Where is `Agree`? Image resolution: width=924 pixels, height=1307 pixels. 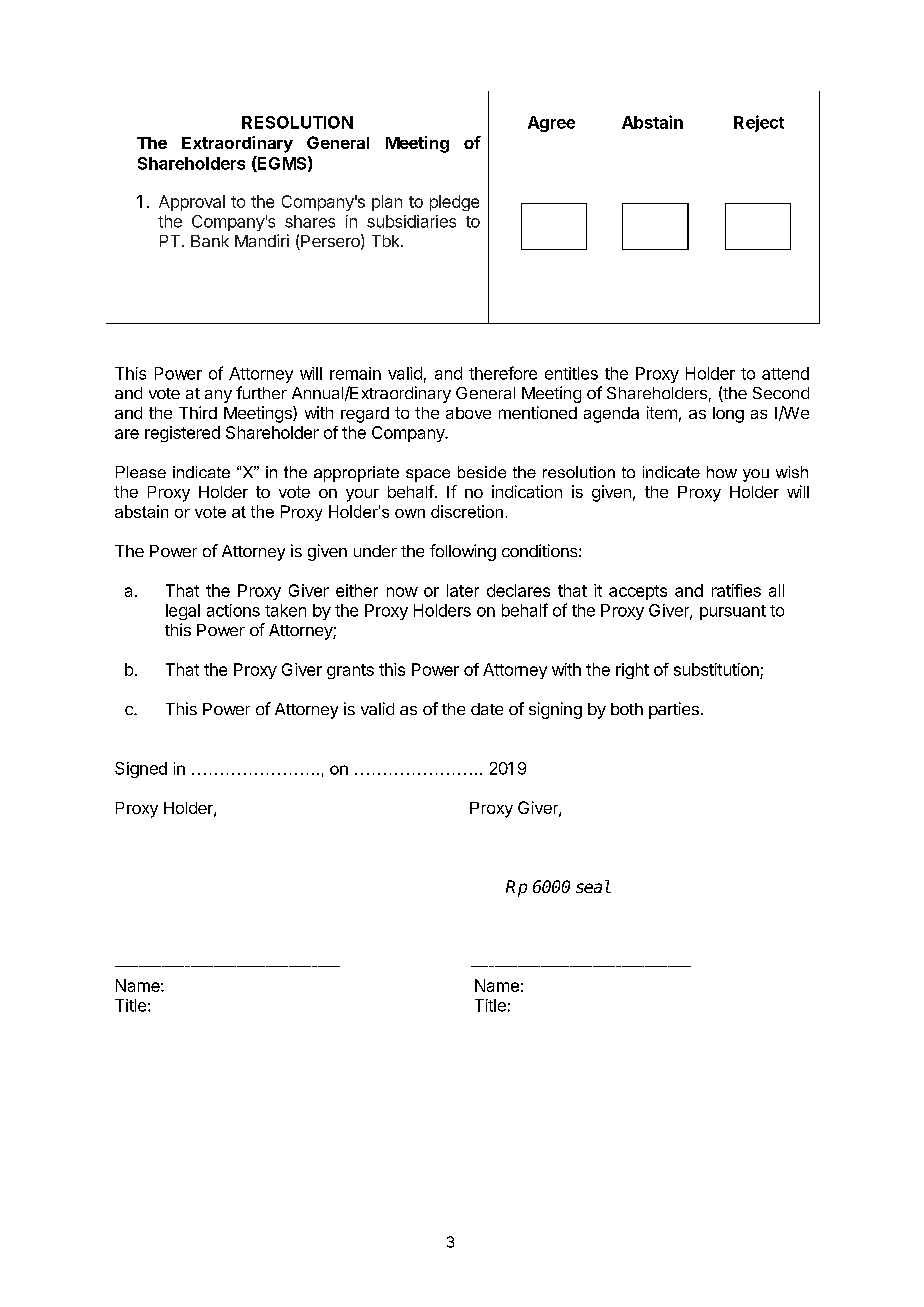 Agree is located at coordinates (551, 124).
